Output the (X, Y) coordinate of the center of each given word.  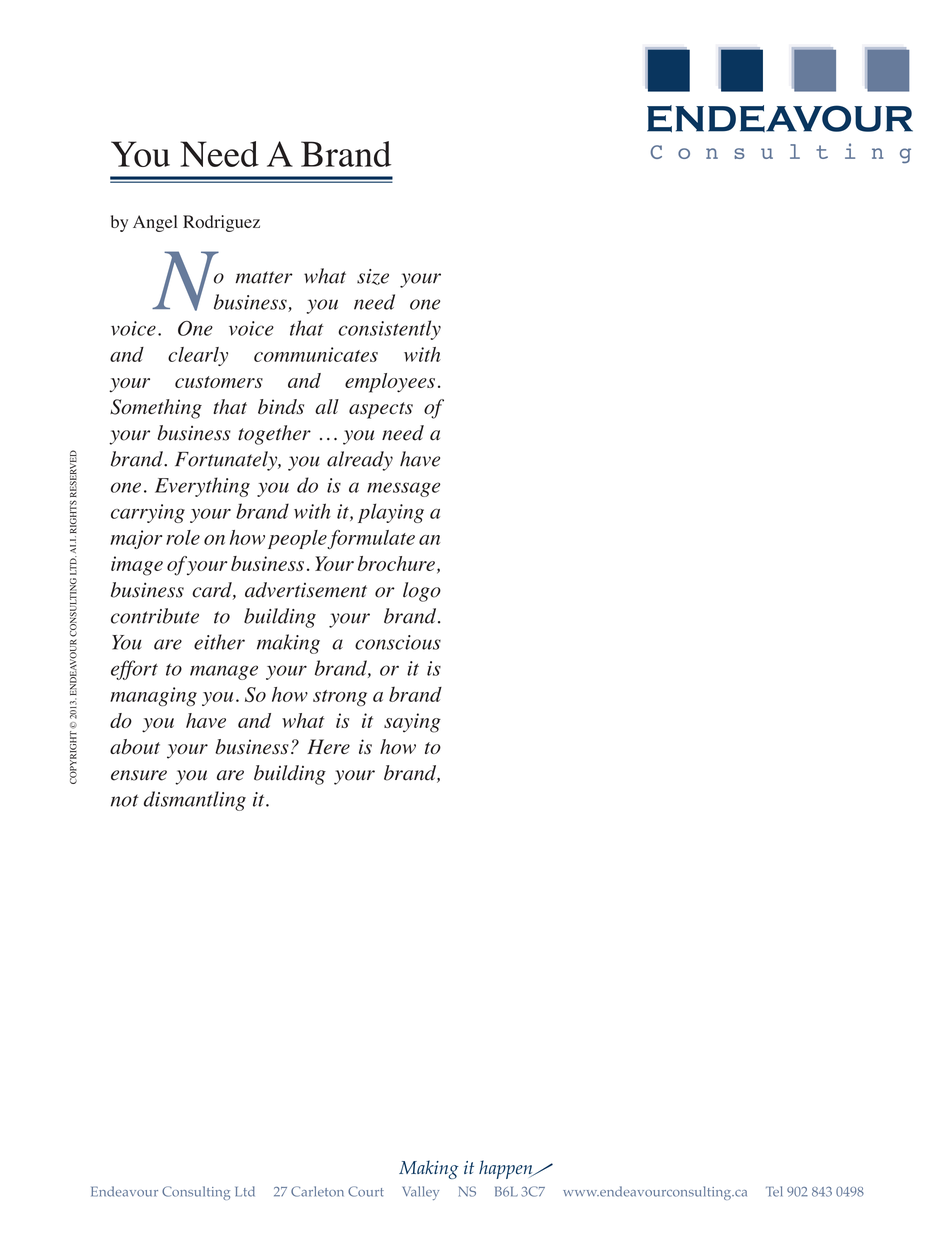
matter (264, 277)
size (373, 277)
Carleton (317, 1191)
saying (412, 723)
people (298, 539)
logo (422, 592)
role (183, 537)
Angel (155, 223)
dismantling (195, 801)
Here (328, 746)
